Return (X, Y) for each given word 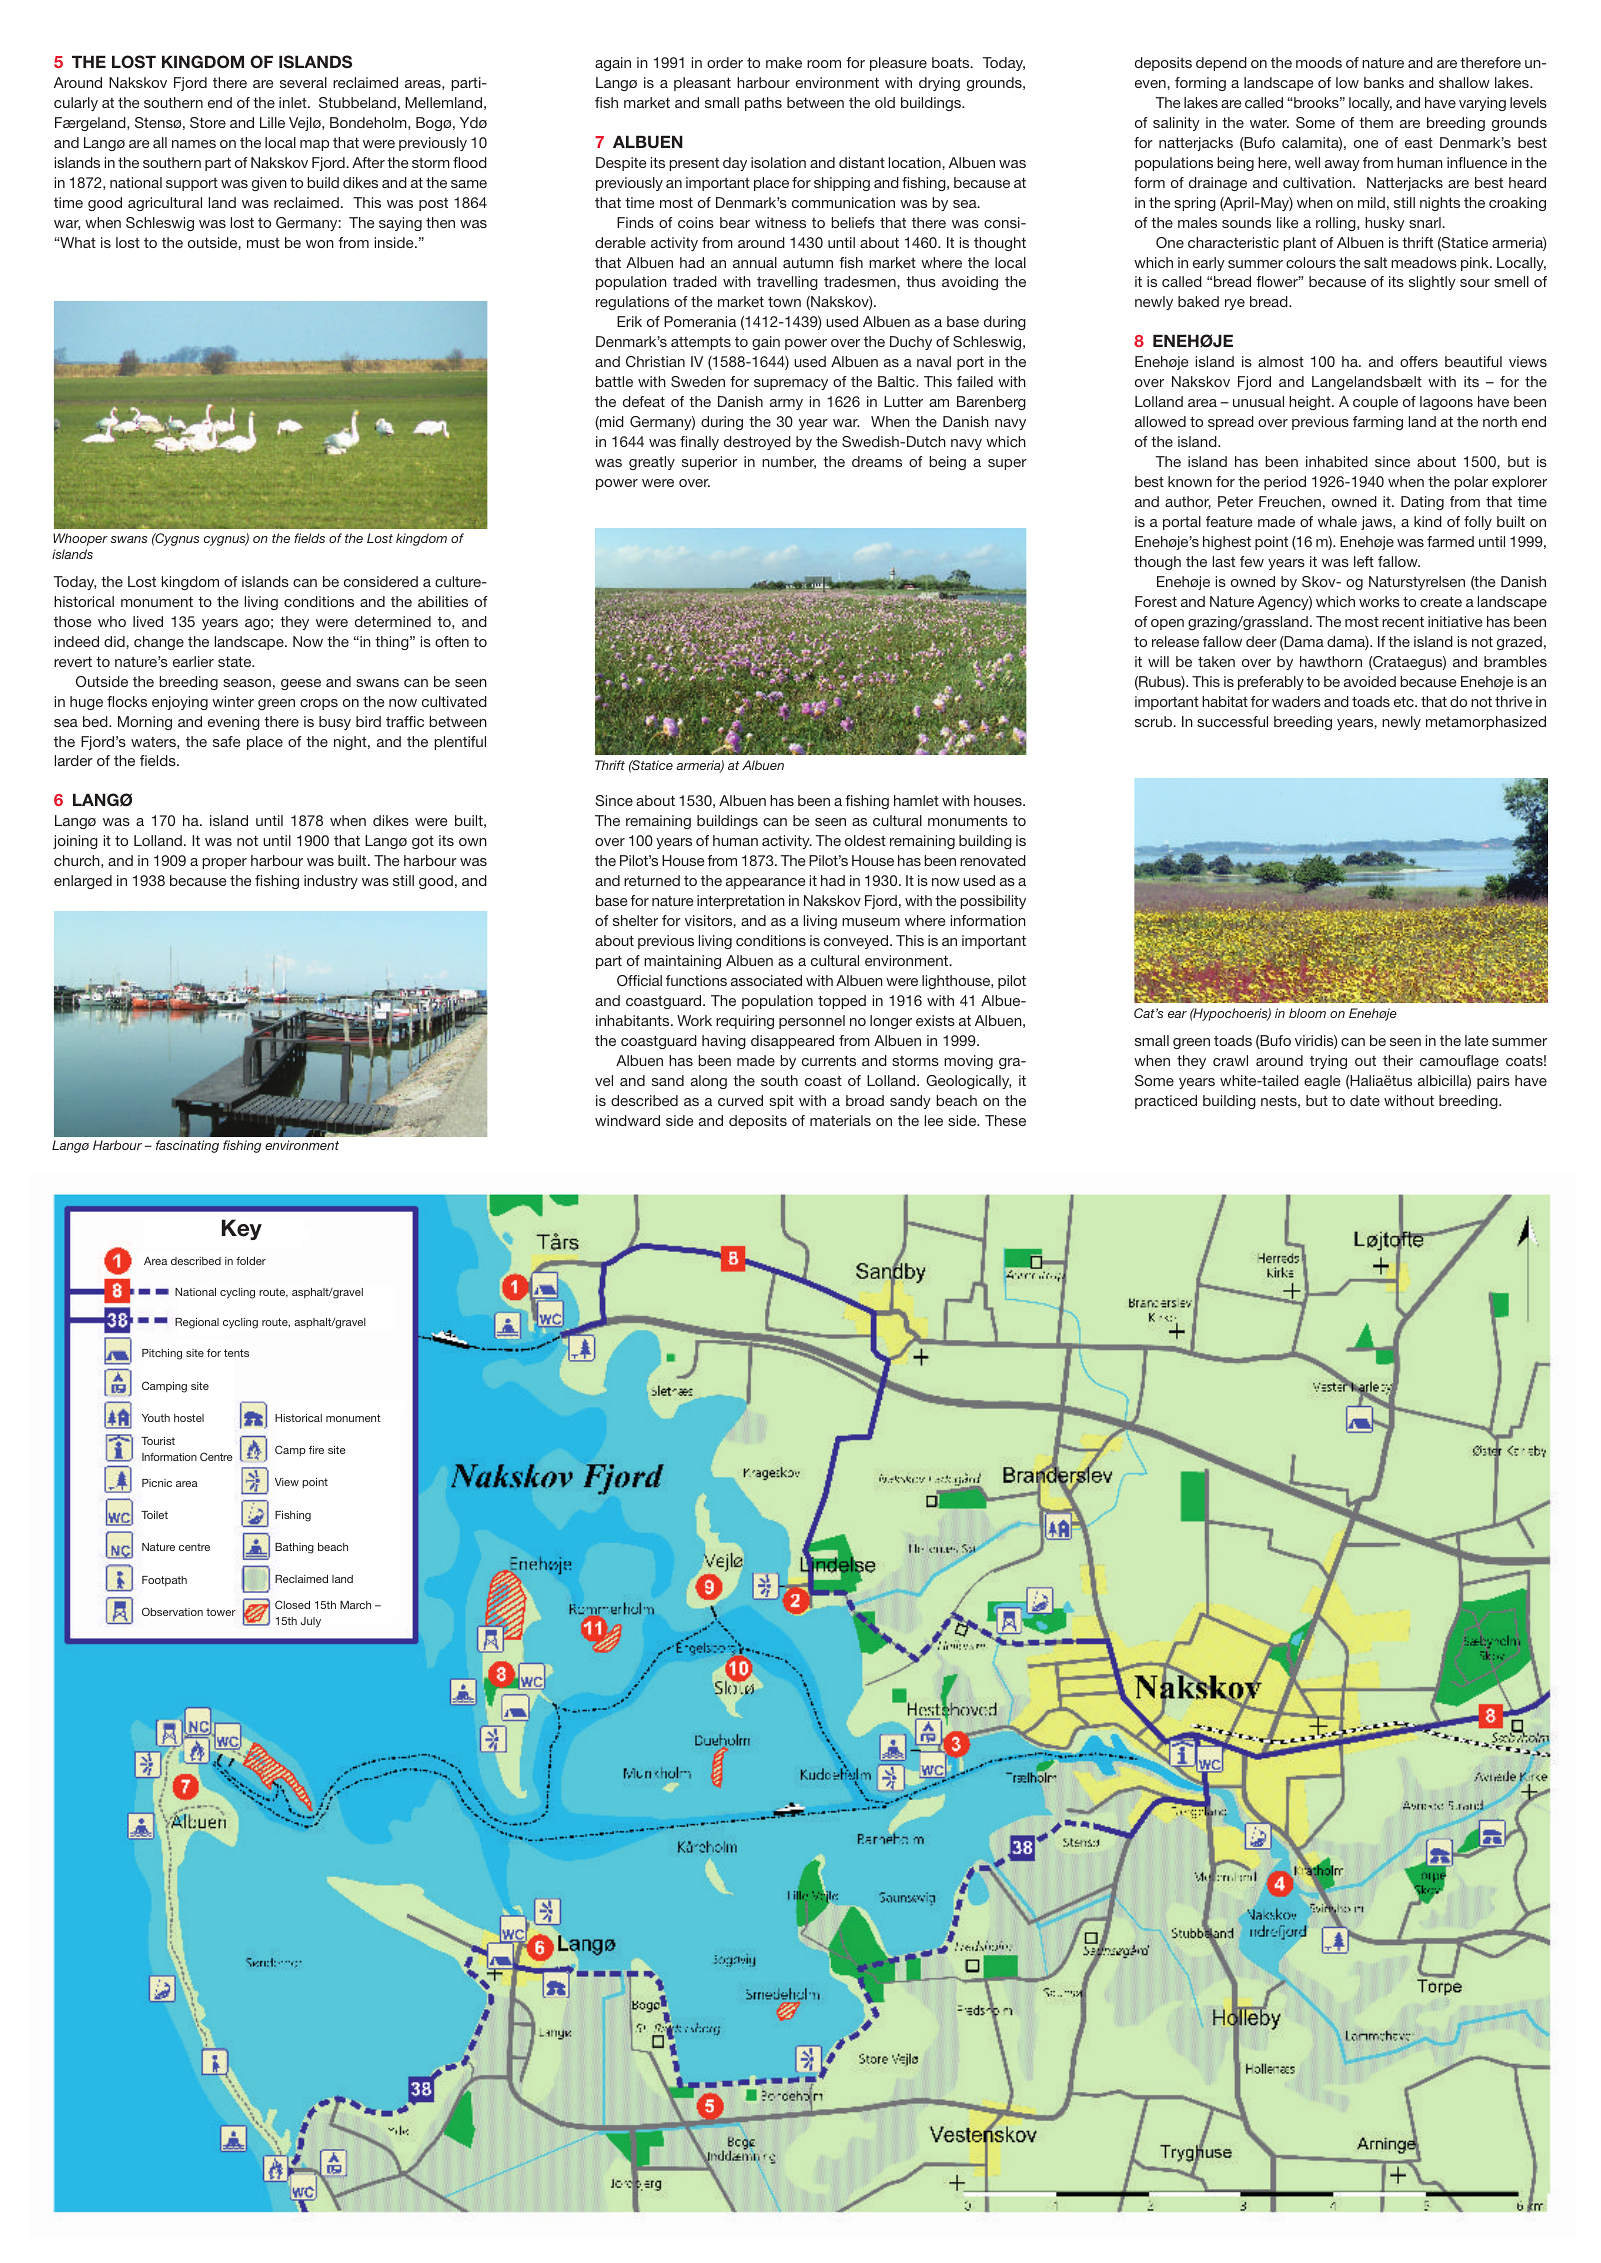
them (1376, 122)
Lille (272, 122)
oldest (865, 840)
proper (224, 863)
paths (763, 104)
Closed (292, 1604)
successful (1232, 721)
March (355, 1605)
